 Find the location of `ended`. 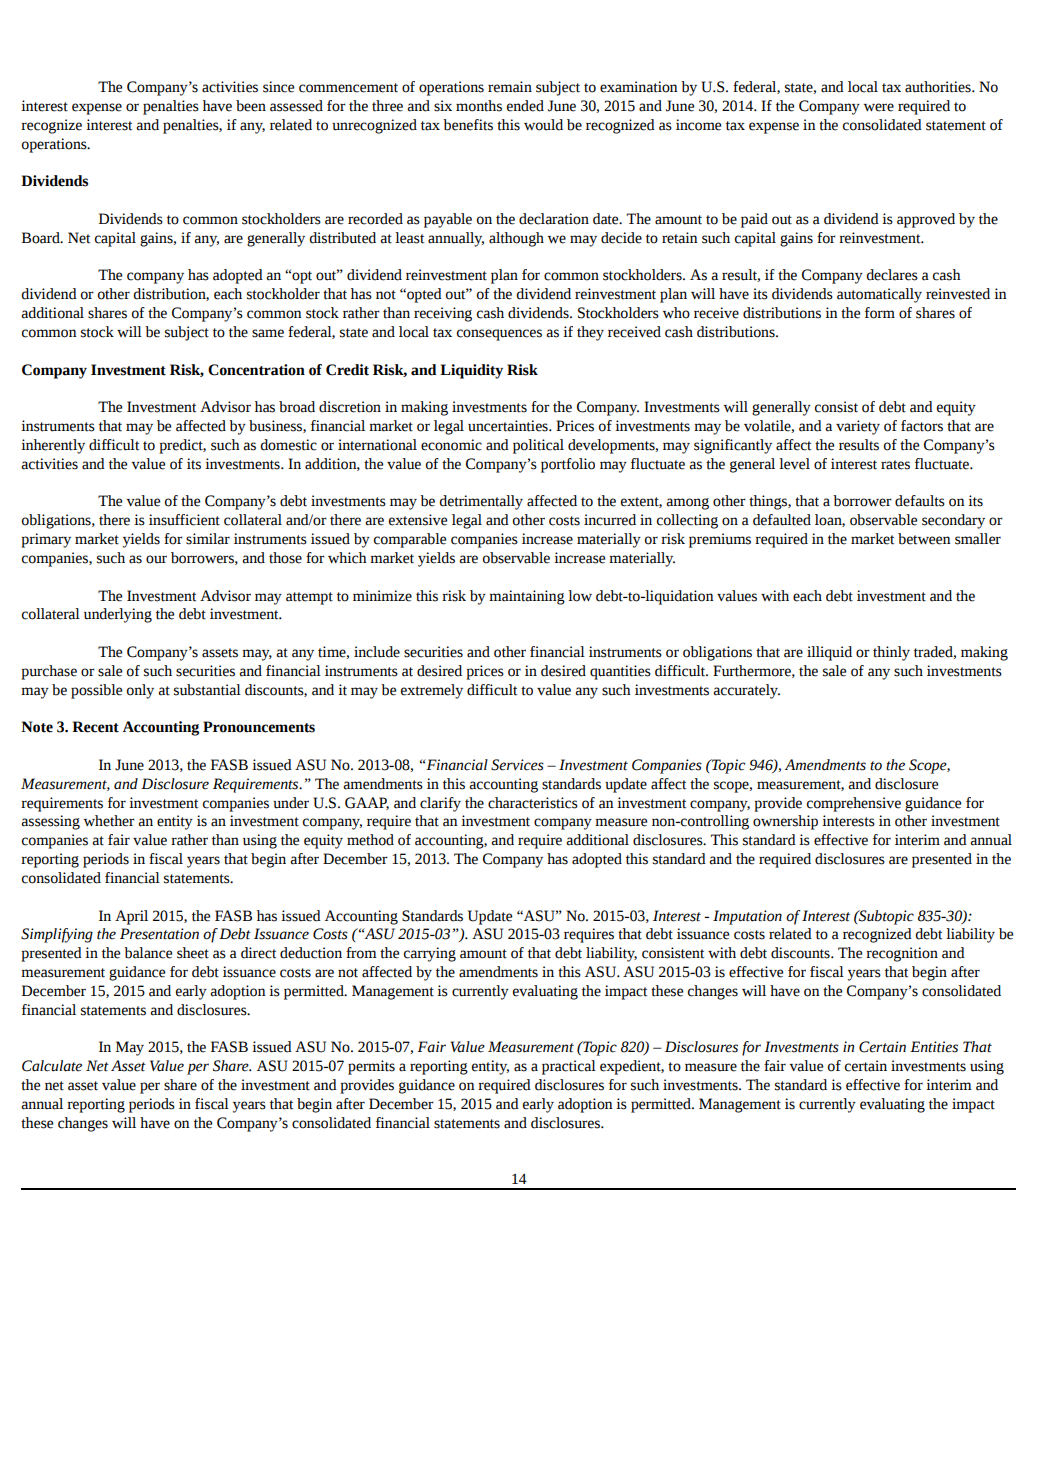

ended is located at coordinates (525, 106).
